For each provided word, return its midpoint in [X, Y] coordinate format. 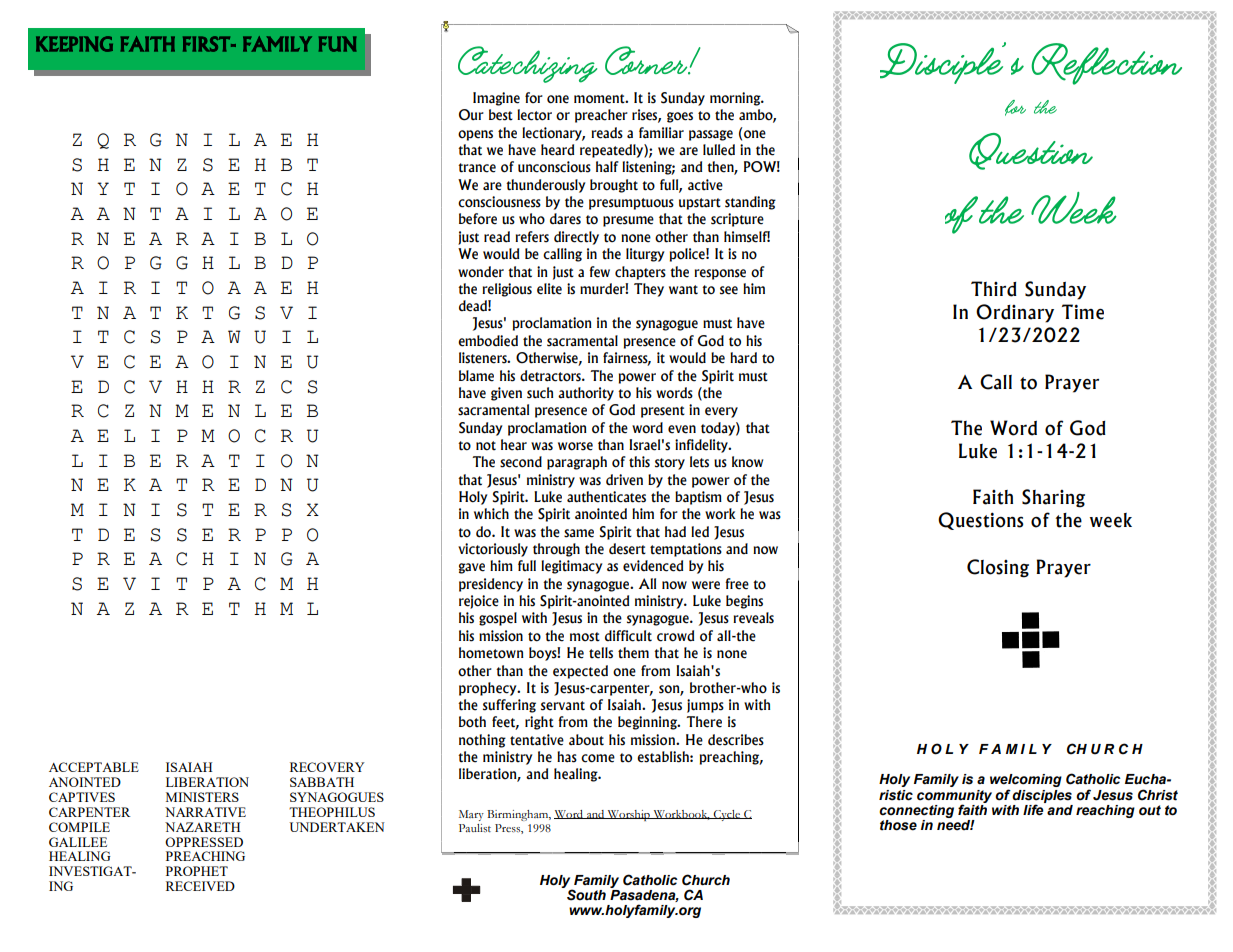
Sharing [1053, 498]
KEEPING [74, 44]
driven [624, 480]
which [491, 514]
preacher [601, 116]
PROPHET [197, 871]
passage [711, 135]
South [586, 895]
